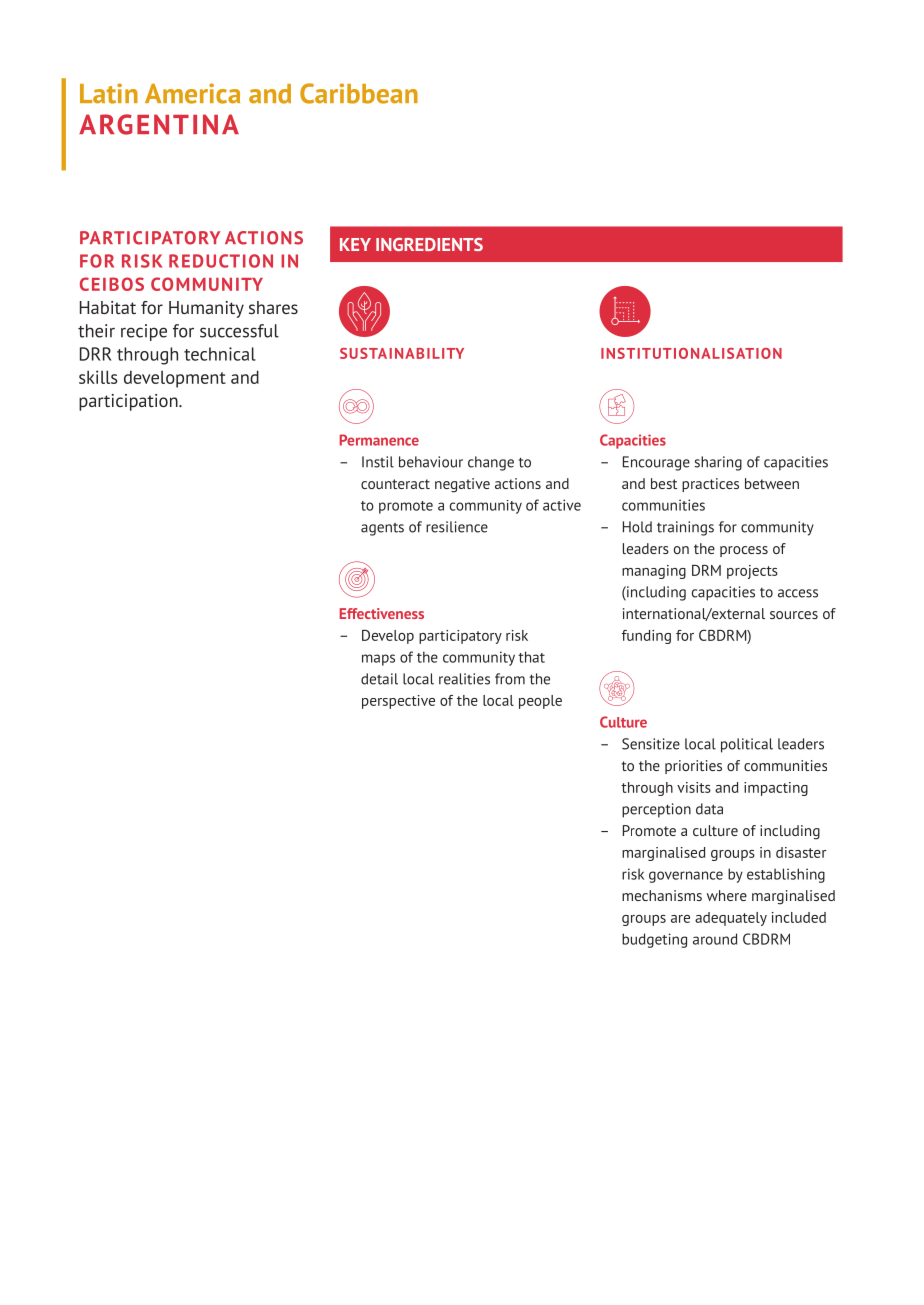  I want to click on perspective, so click(398, 702).
